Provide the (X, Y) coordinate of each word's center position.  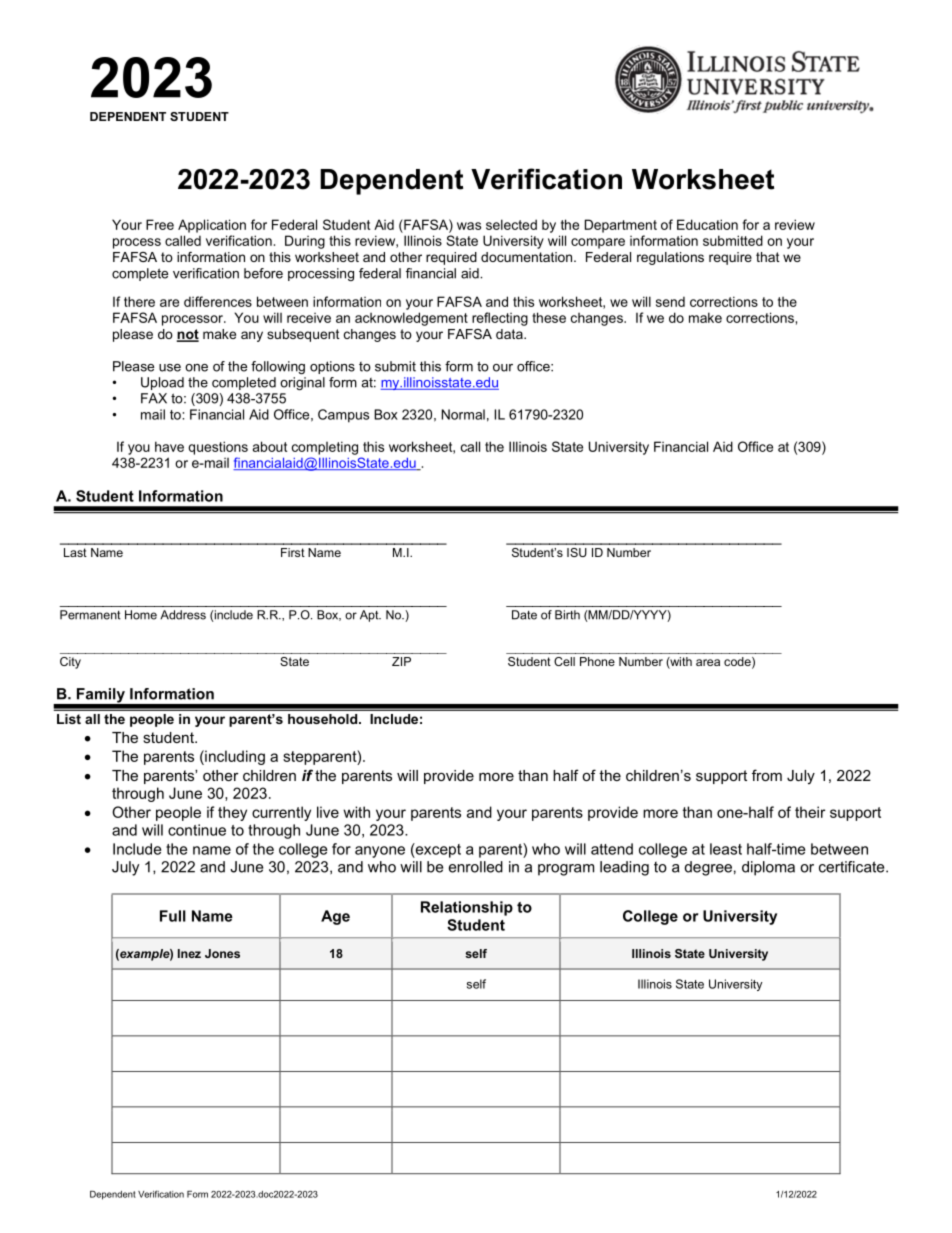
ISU (577, 552)
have (169, 446)
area (708, 662)
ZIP (401, 661)
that (768, 257)
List (69, 719)
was (469, 226)
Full (173, 916)
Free (160, 224)
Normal (463, 414)
